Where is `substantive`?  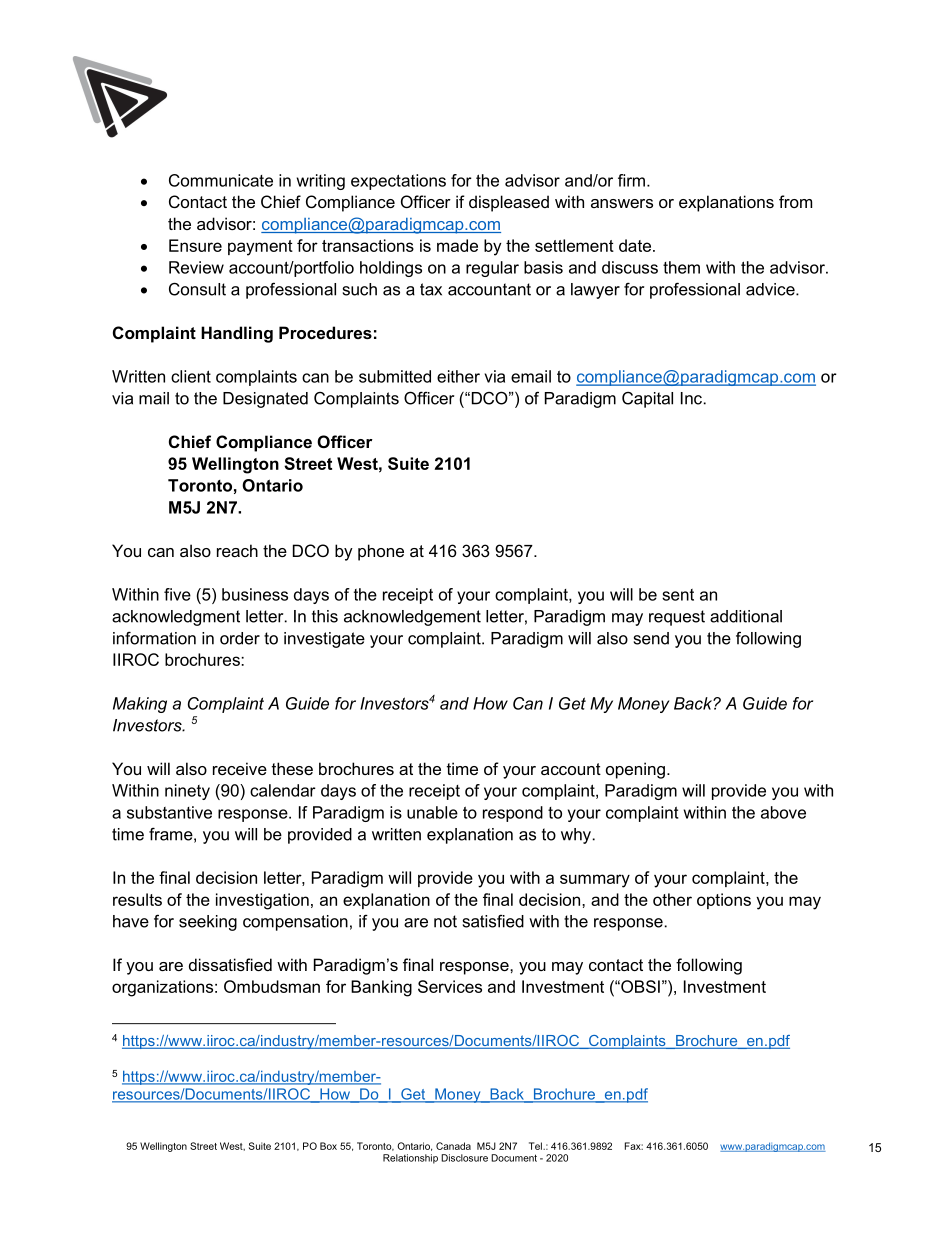 substantive is located at coordinates (169, 812).
